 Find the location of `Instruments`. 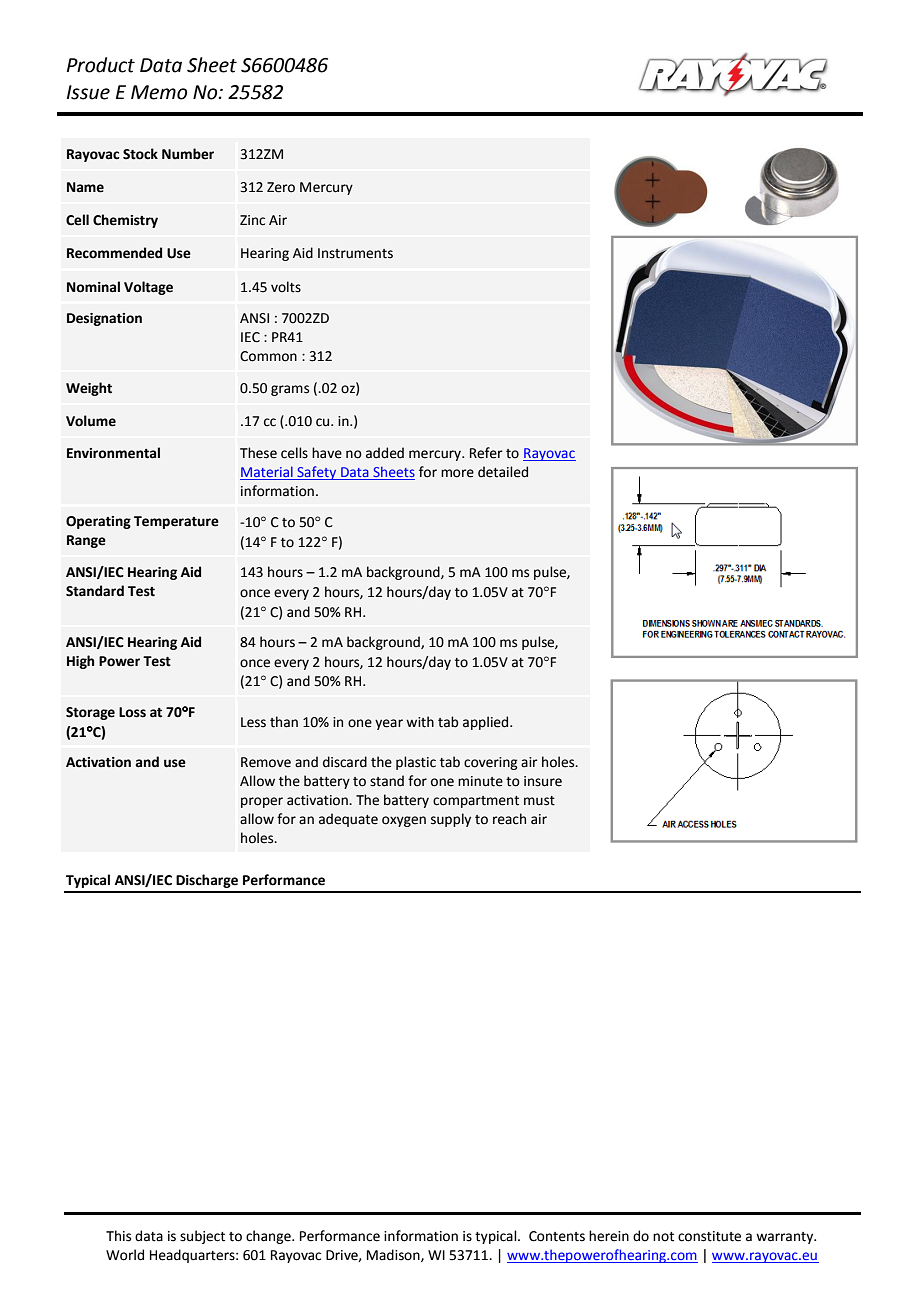

Instruments is located at coordinates (355, 253).
